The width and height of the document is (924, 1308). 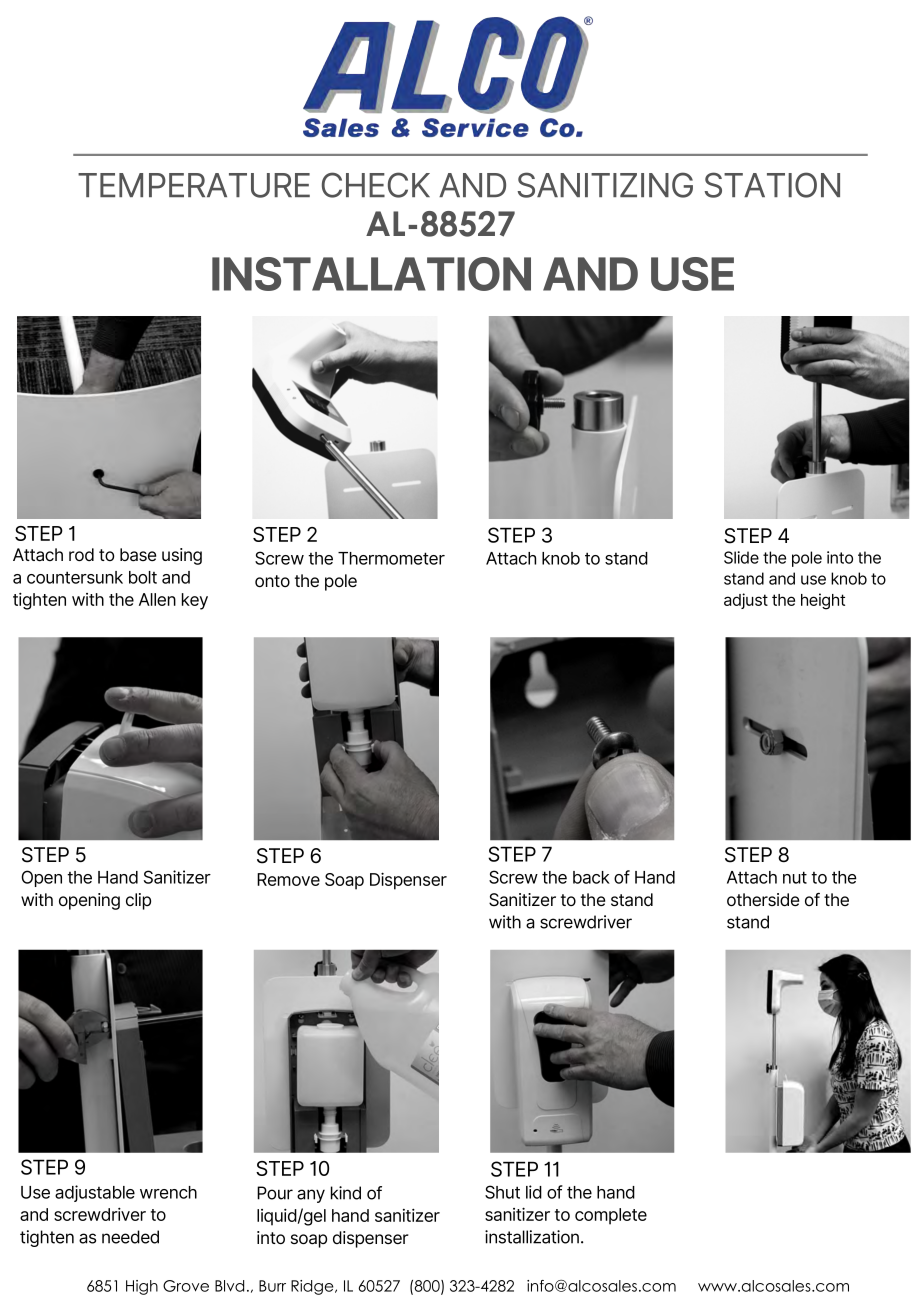 What do you see at coordinates (772, 185) in the document?
I see `STATION` at bounding box center [772, 185].
